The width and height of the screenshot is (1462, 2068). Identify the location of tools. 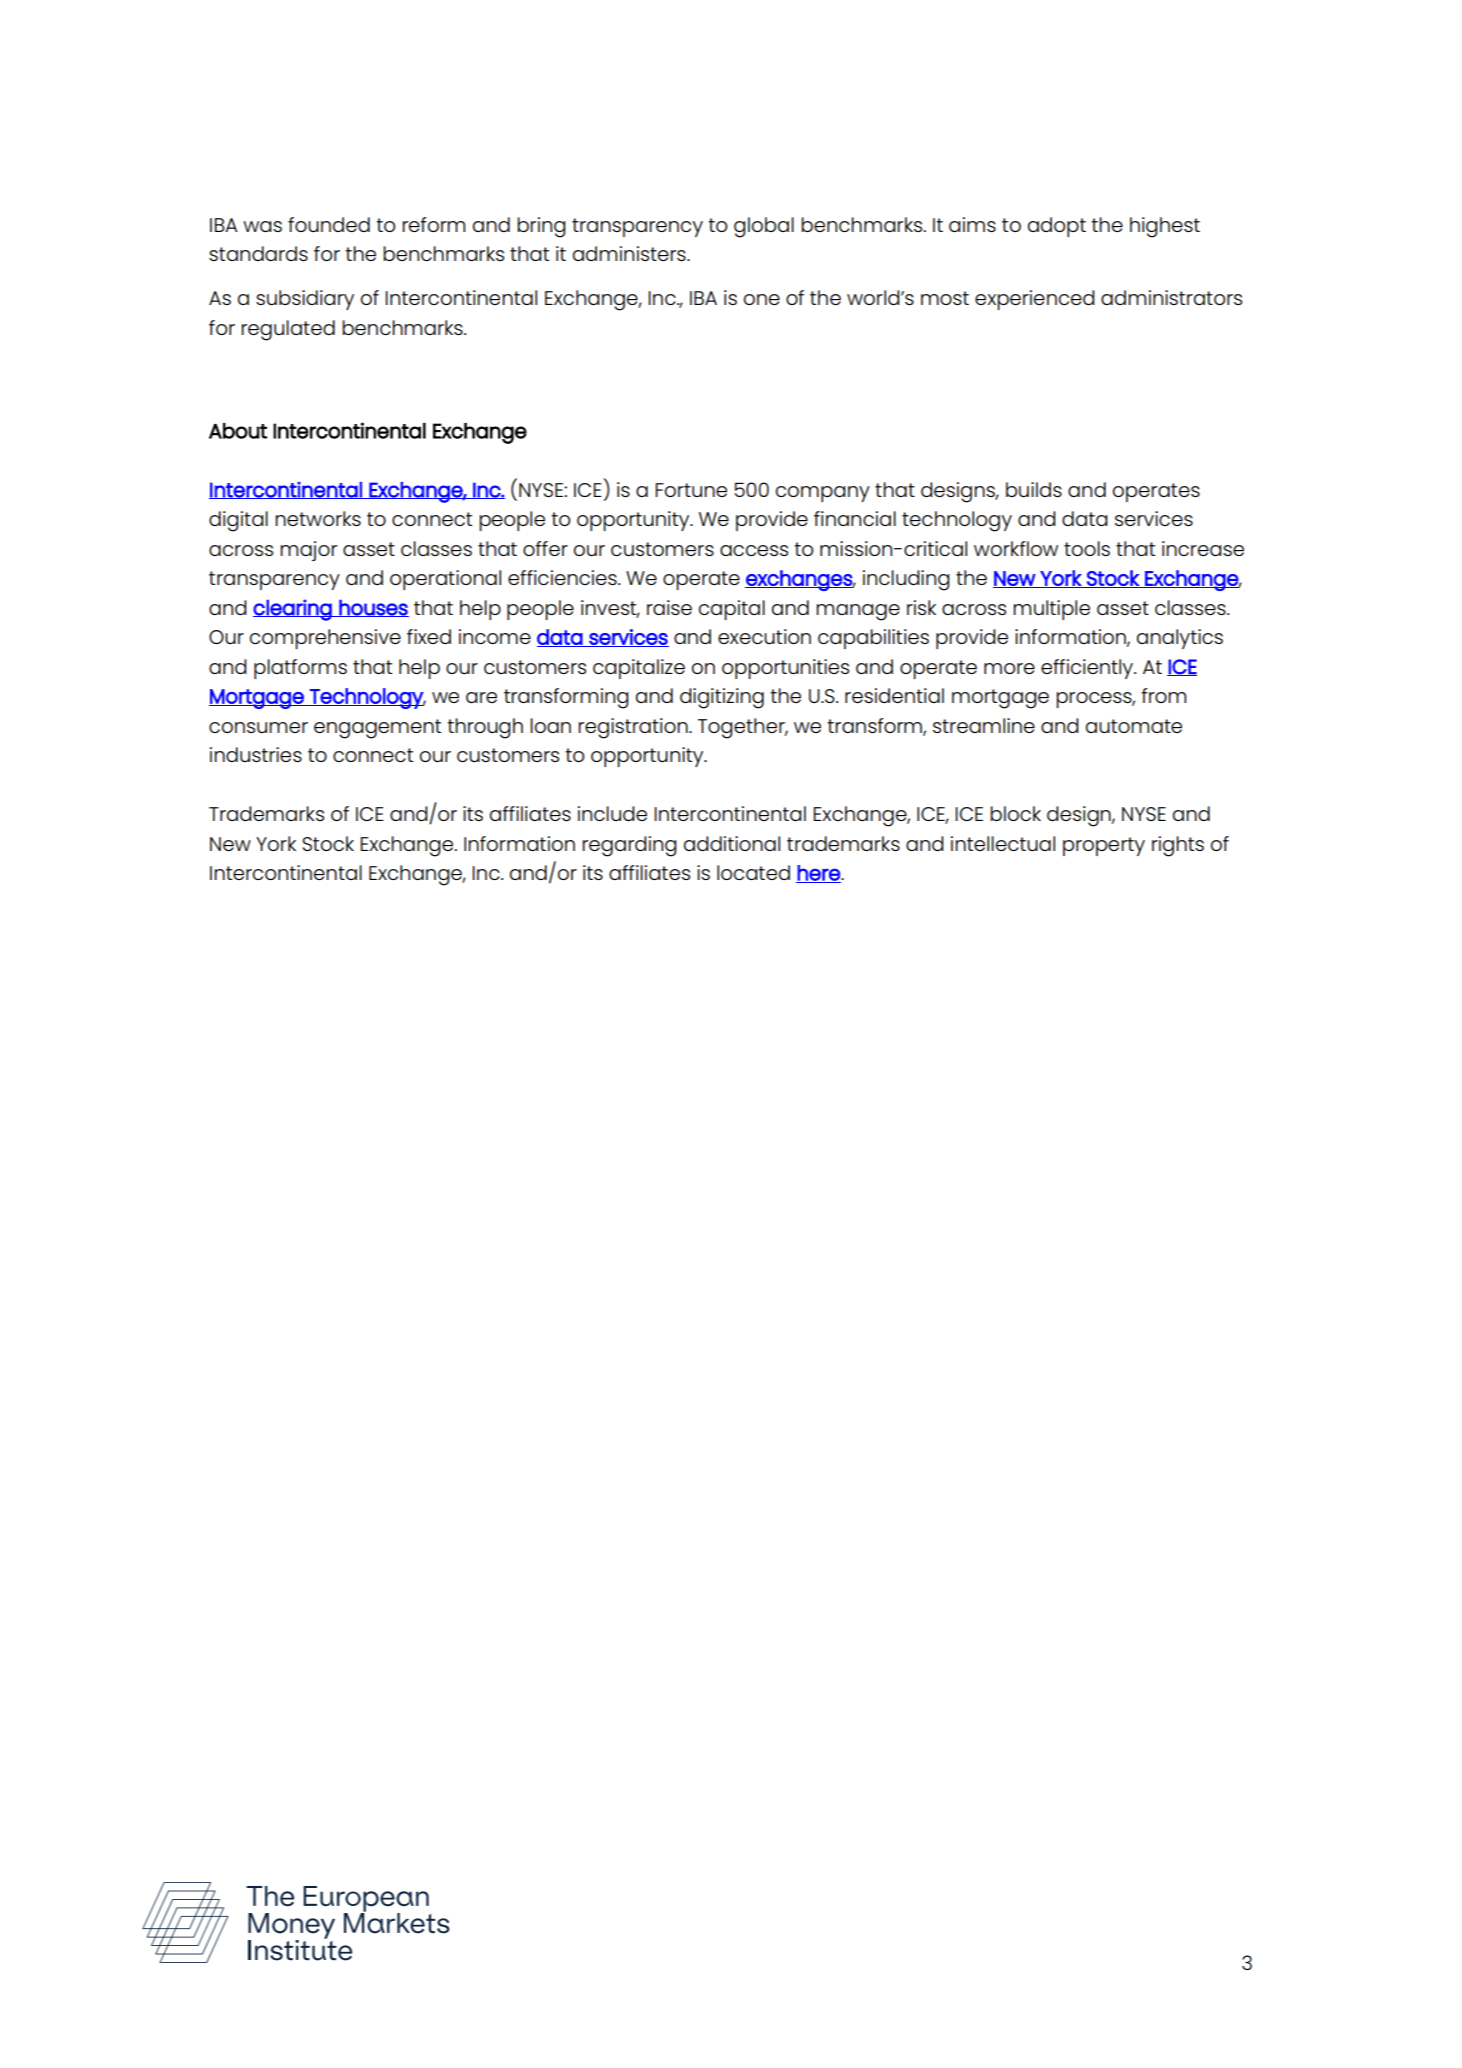
(1087, 548).
